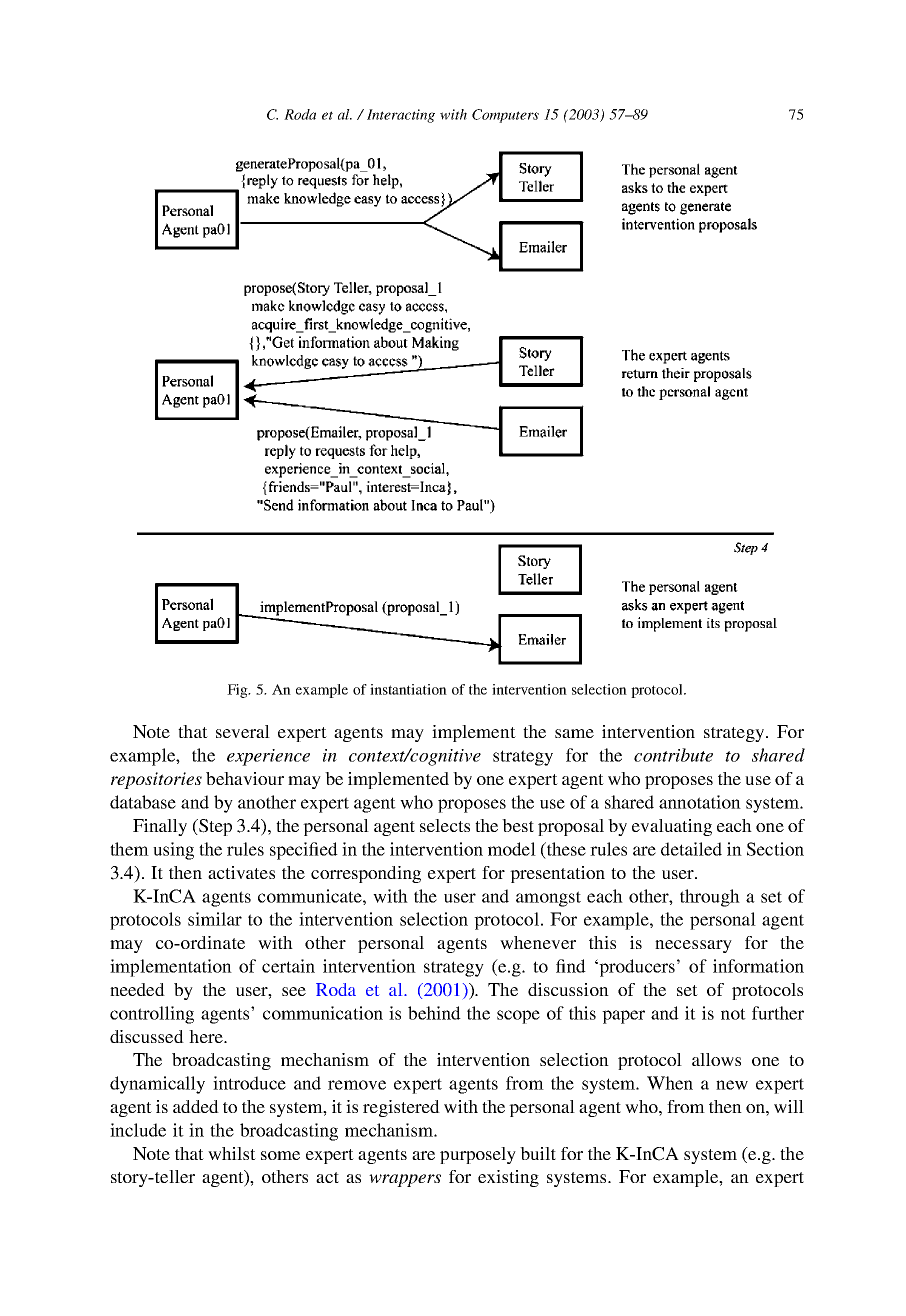  I want to click on Computers, so click(505, 116).
